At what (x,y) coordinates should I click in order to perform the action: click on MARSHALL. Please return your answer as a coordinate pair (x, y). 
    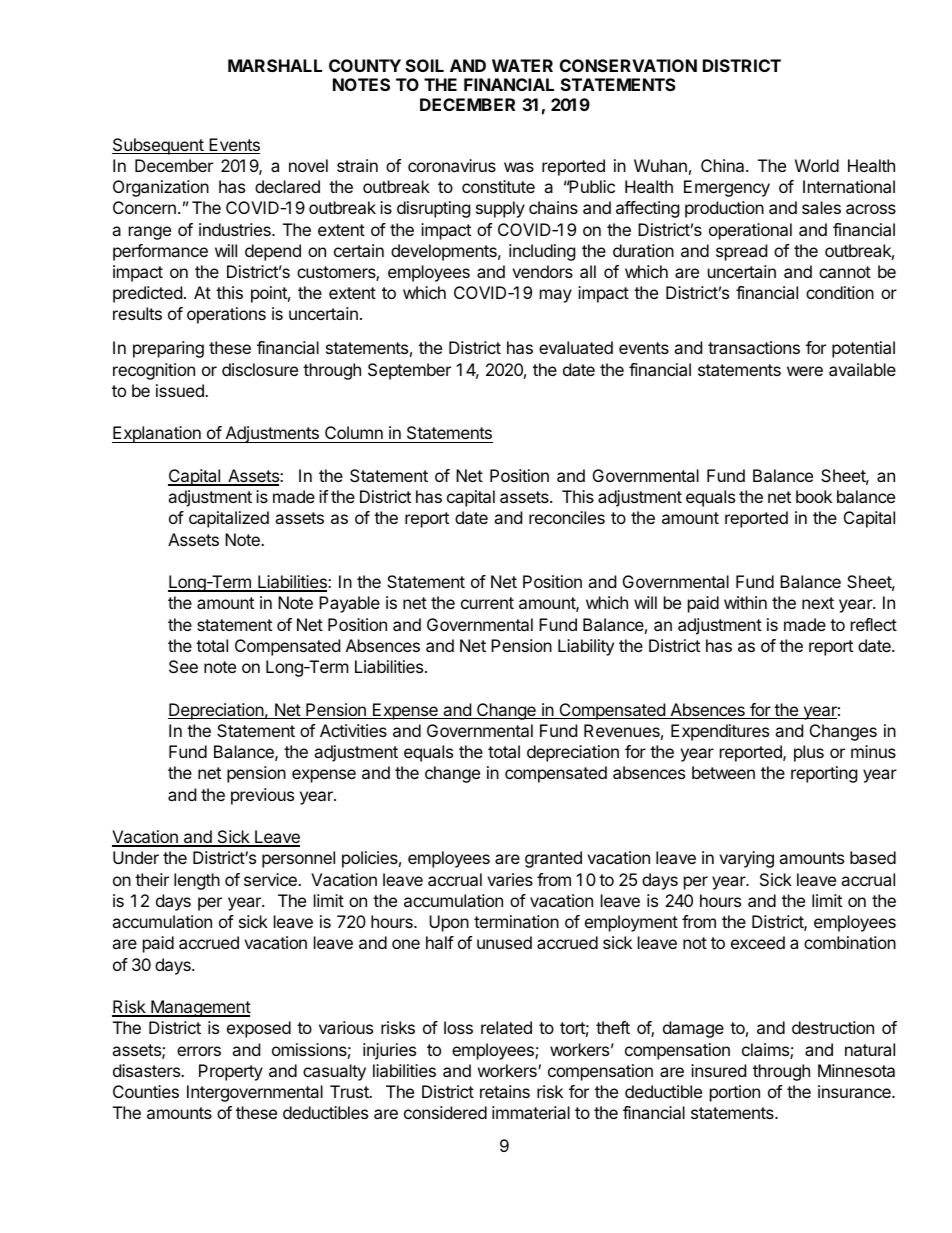
    Looking at the image, I should click on (275, 65).
